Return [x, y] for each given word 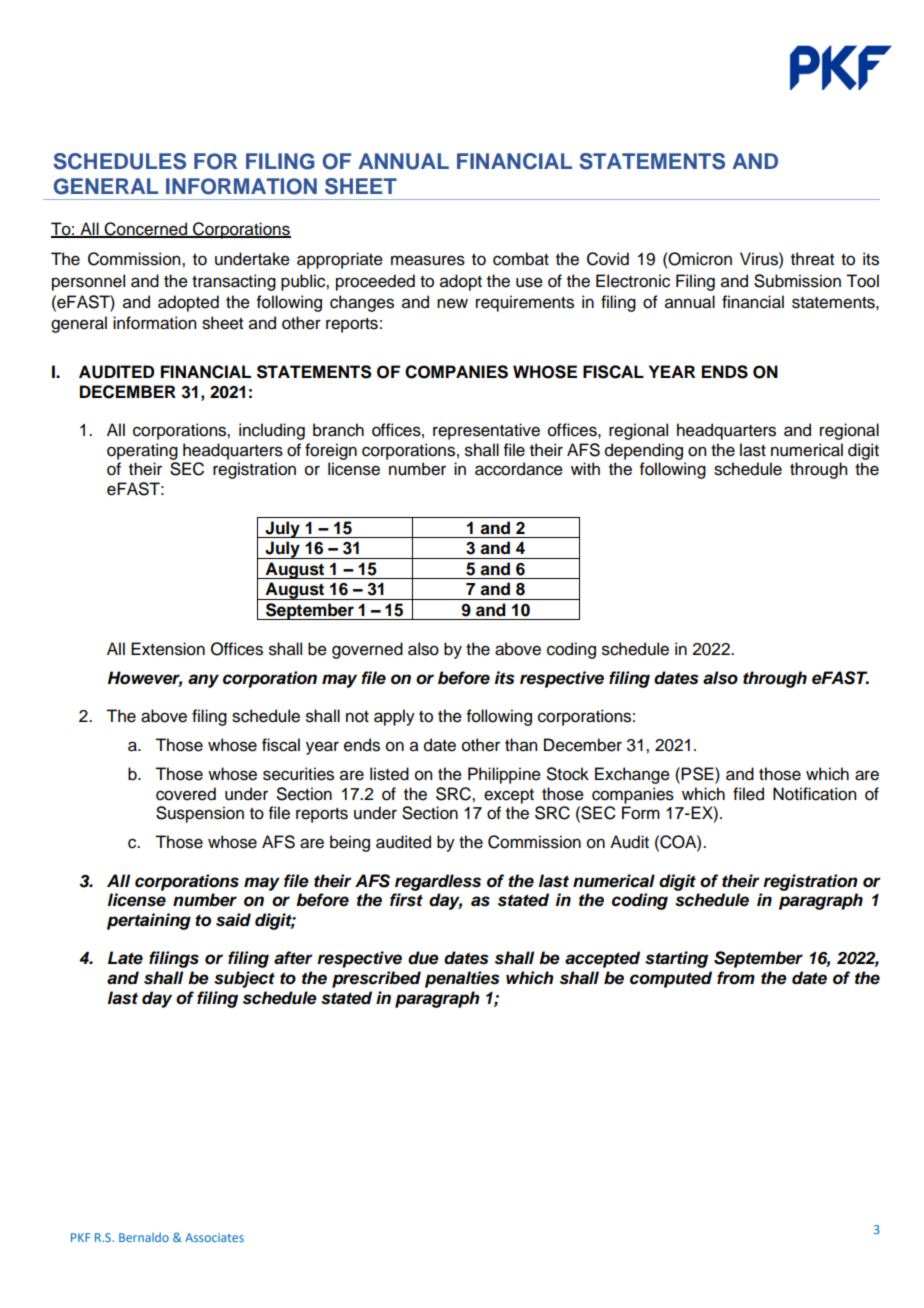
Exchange [632, 775]
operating [142, 451]
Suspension [200, 814]
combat [521, 259]
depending [644, 451]
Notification [814, 794]
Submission [797, 281]
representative [486, 431]
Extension [168, 649]
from [736, 978]
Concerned [146, 230]
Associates [214, 1237]
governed [367, 650]
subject [244, 979]
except [509, 796]
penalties [462, 979]
